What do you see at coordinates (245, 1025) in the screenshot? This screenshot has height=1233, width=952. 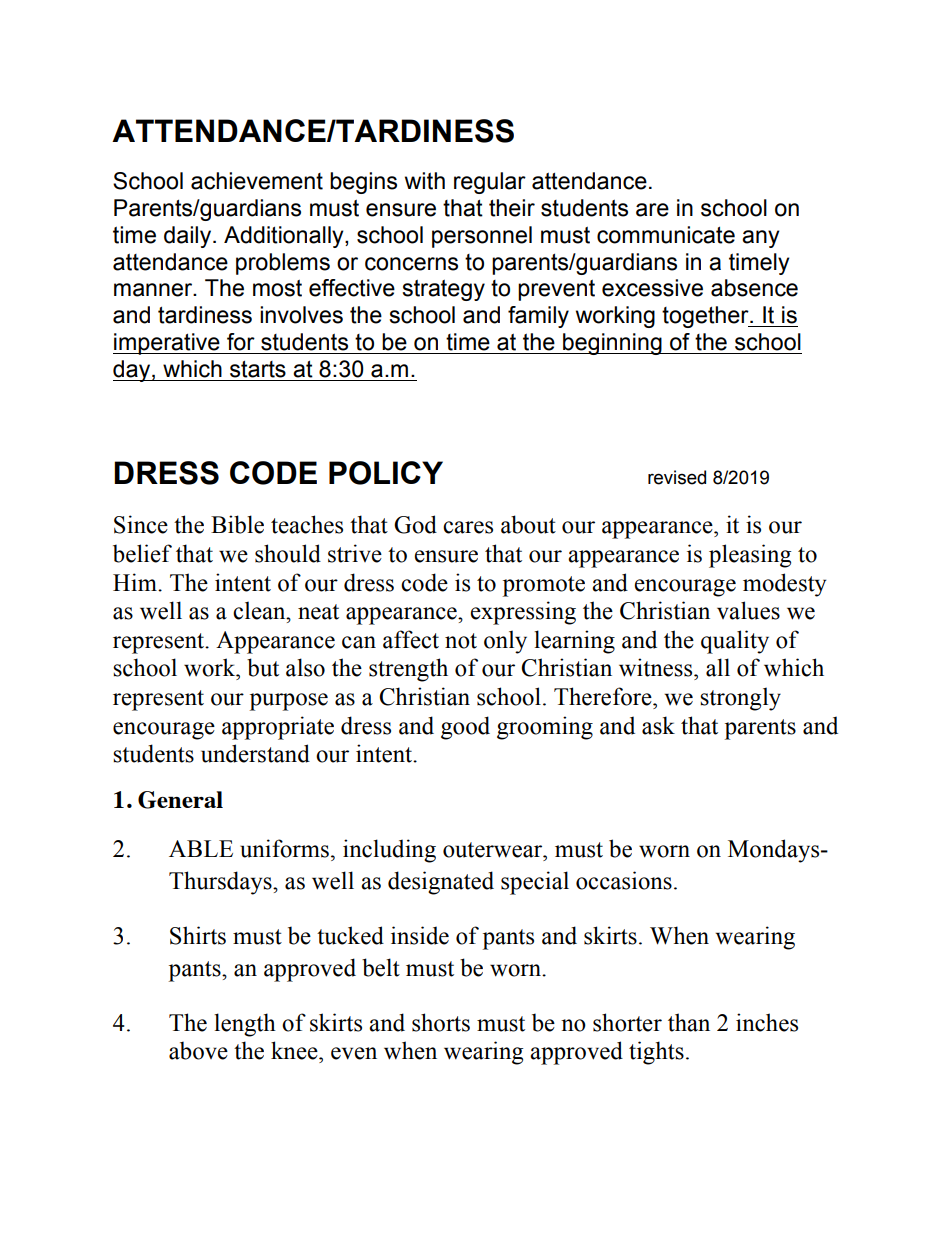 I see `length` at bounding box center [245, 1025].
